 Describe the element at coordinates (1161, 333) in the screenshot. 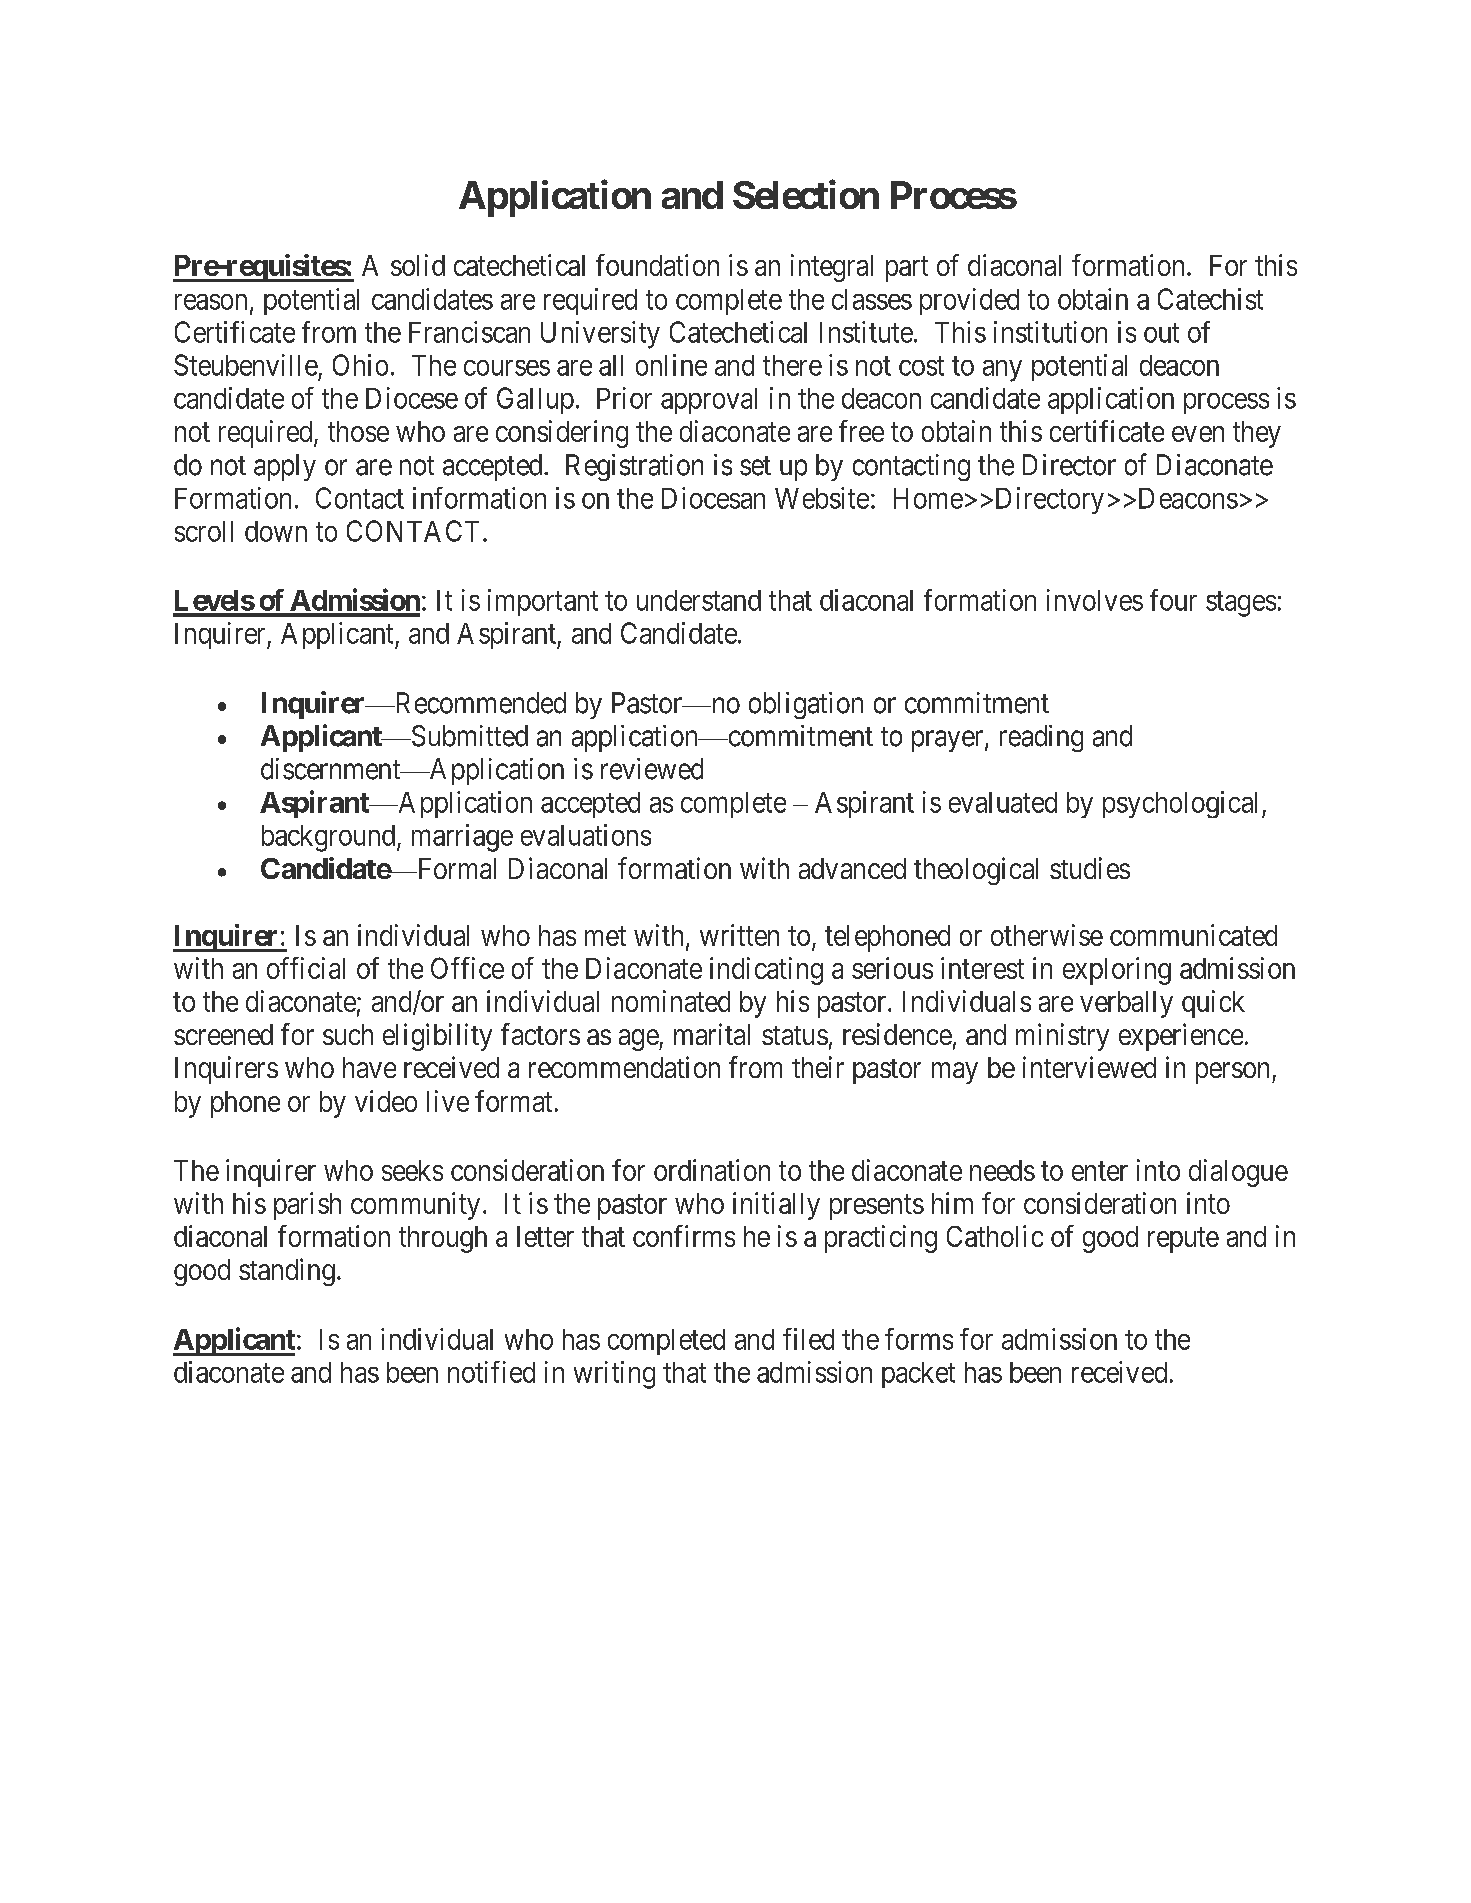

I see `out` at that location.
